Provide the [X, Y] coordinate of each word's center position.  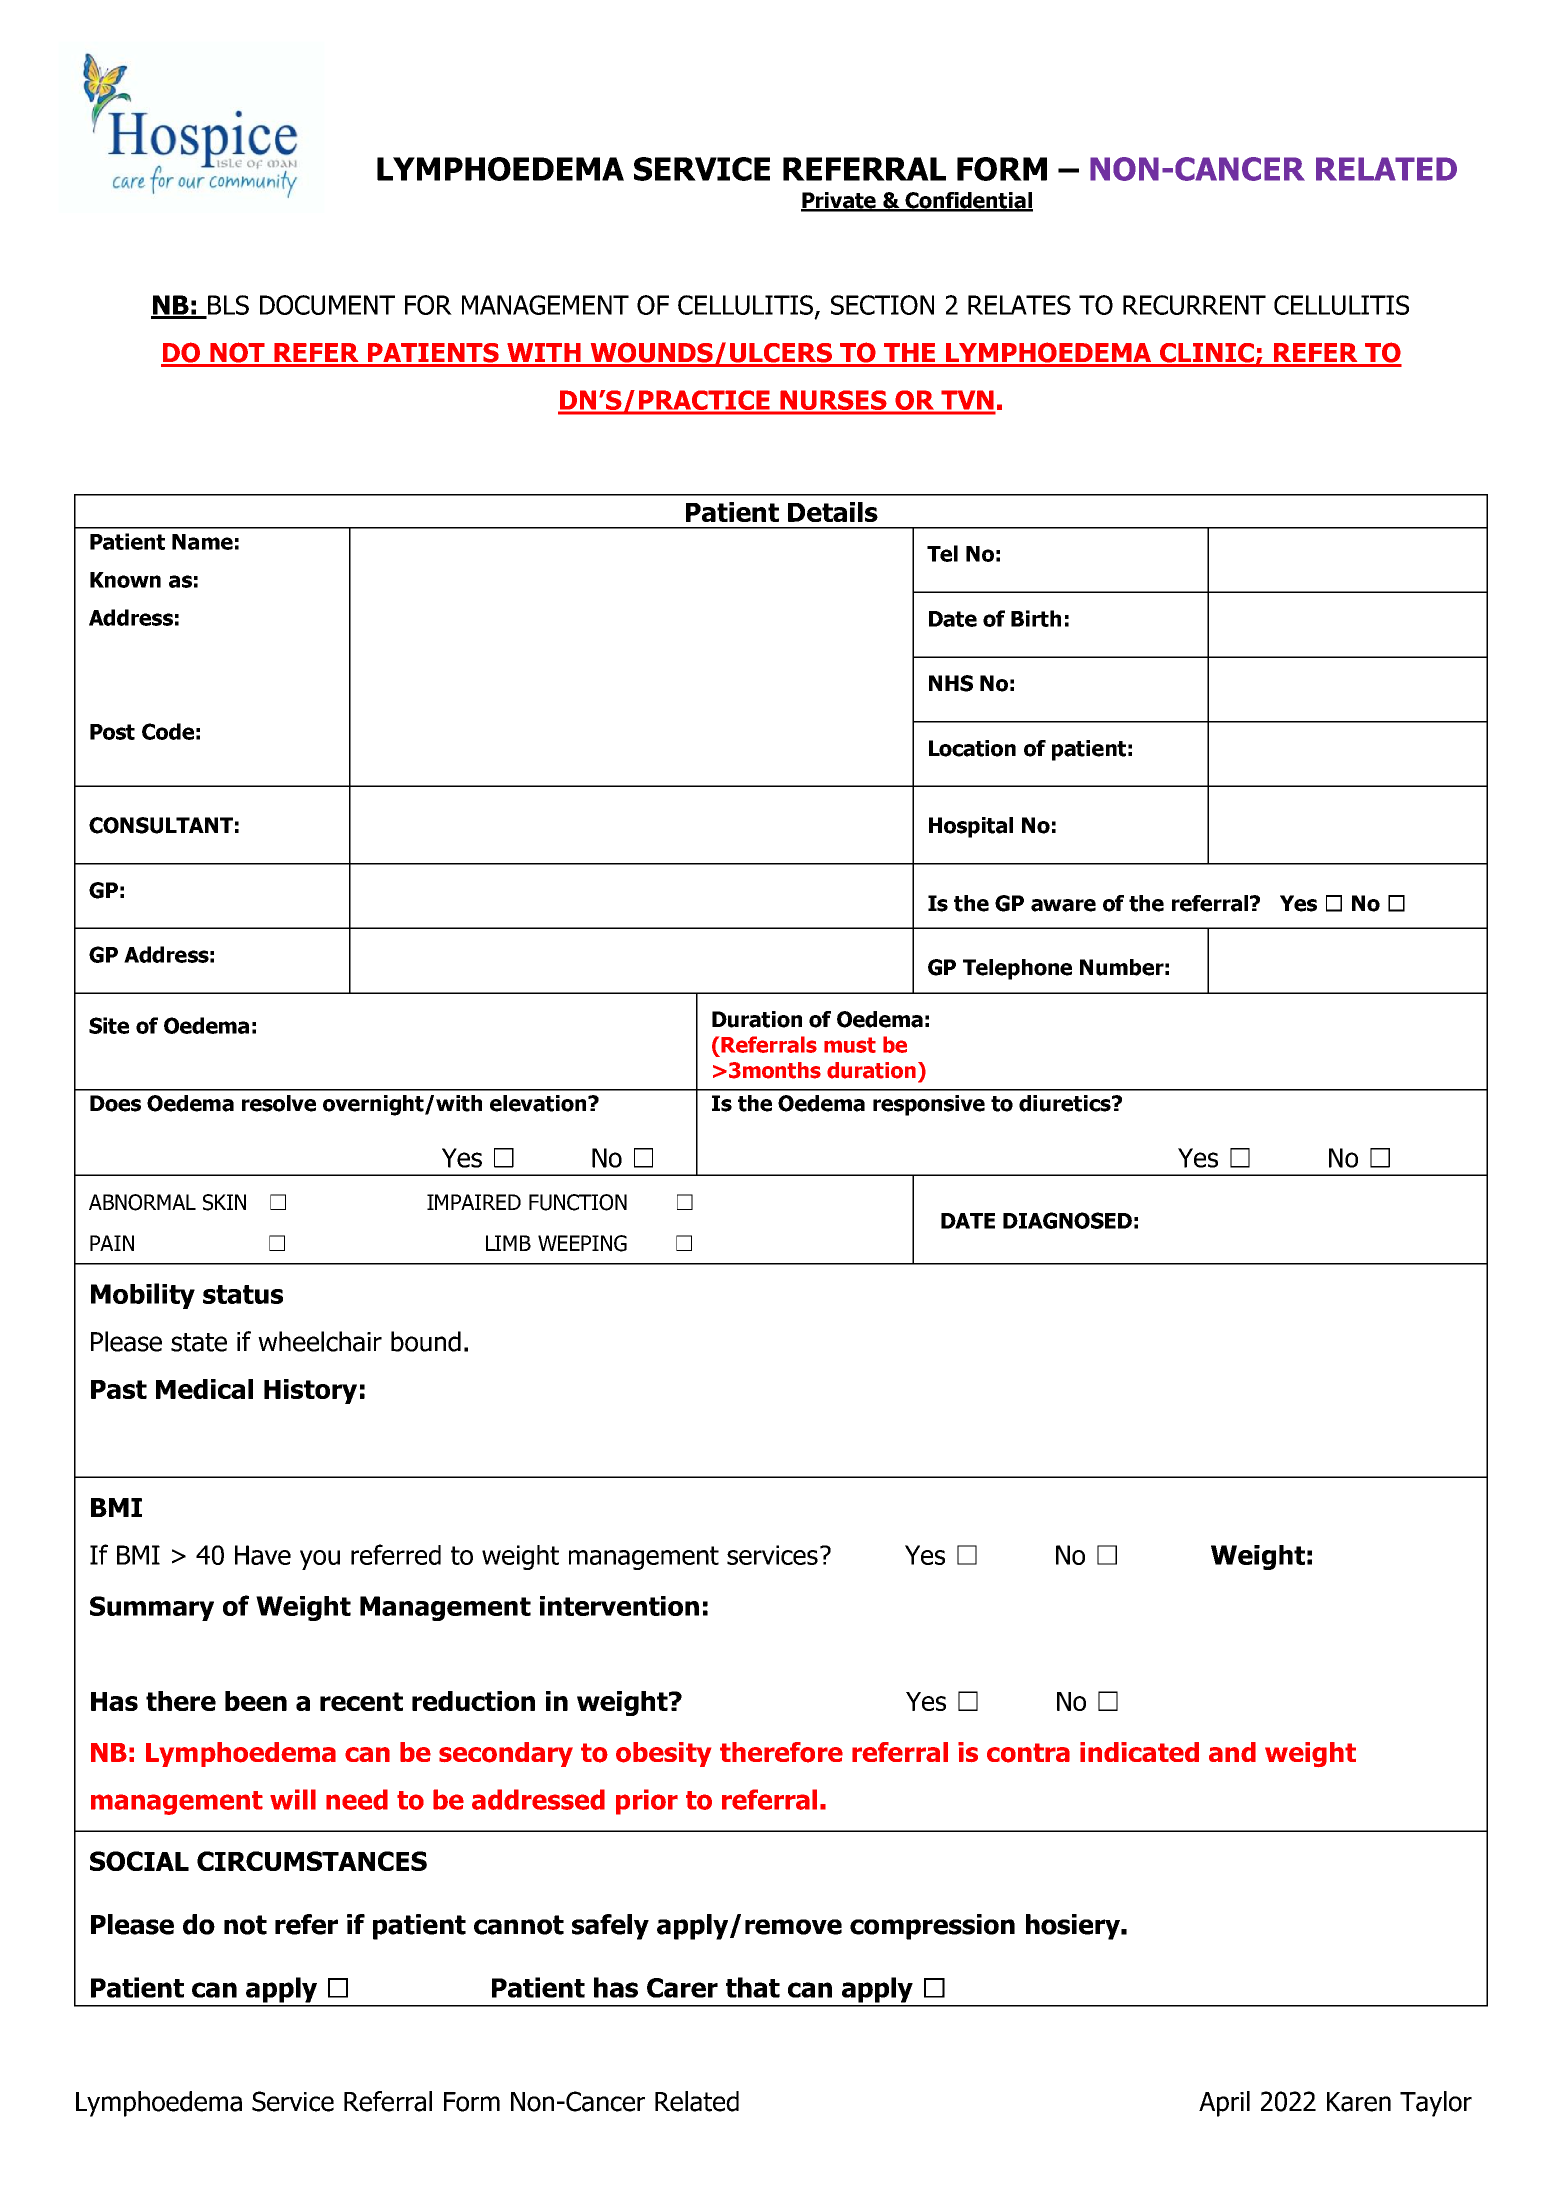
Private [840, 201]
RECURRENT [1194, 305]
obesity [663, 1754]
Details [833, 512]
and [1232, 1752]
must [850, 1045]
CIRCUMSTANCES [312, 1861]
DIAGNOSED [1067, 1220]
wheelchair [320, 1341]
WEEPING [582, 1243]
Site [109, 1025]
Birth [1036, 618]
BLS [227, 306]
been [256, 1701]
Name [202, 542]
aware [1063, 905]
